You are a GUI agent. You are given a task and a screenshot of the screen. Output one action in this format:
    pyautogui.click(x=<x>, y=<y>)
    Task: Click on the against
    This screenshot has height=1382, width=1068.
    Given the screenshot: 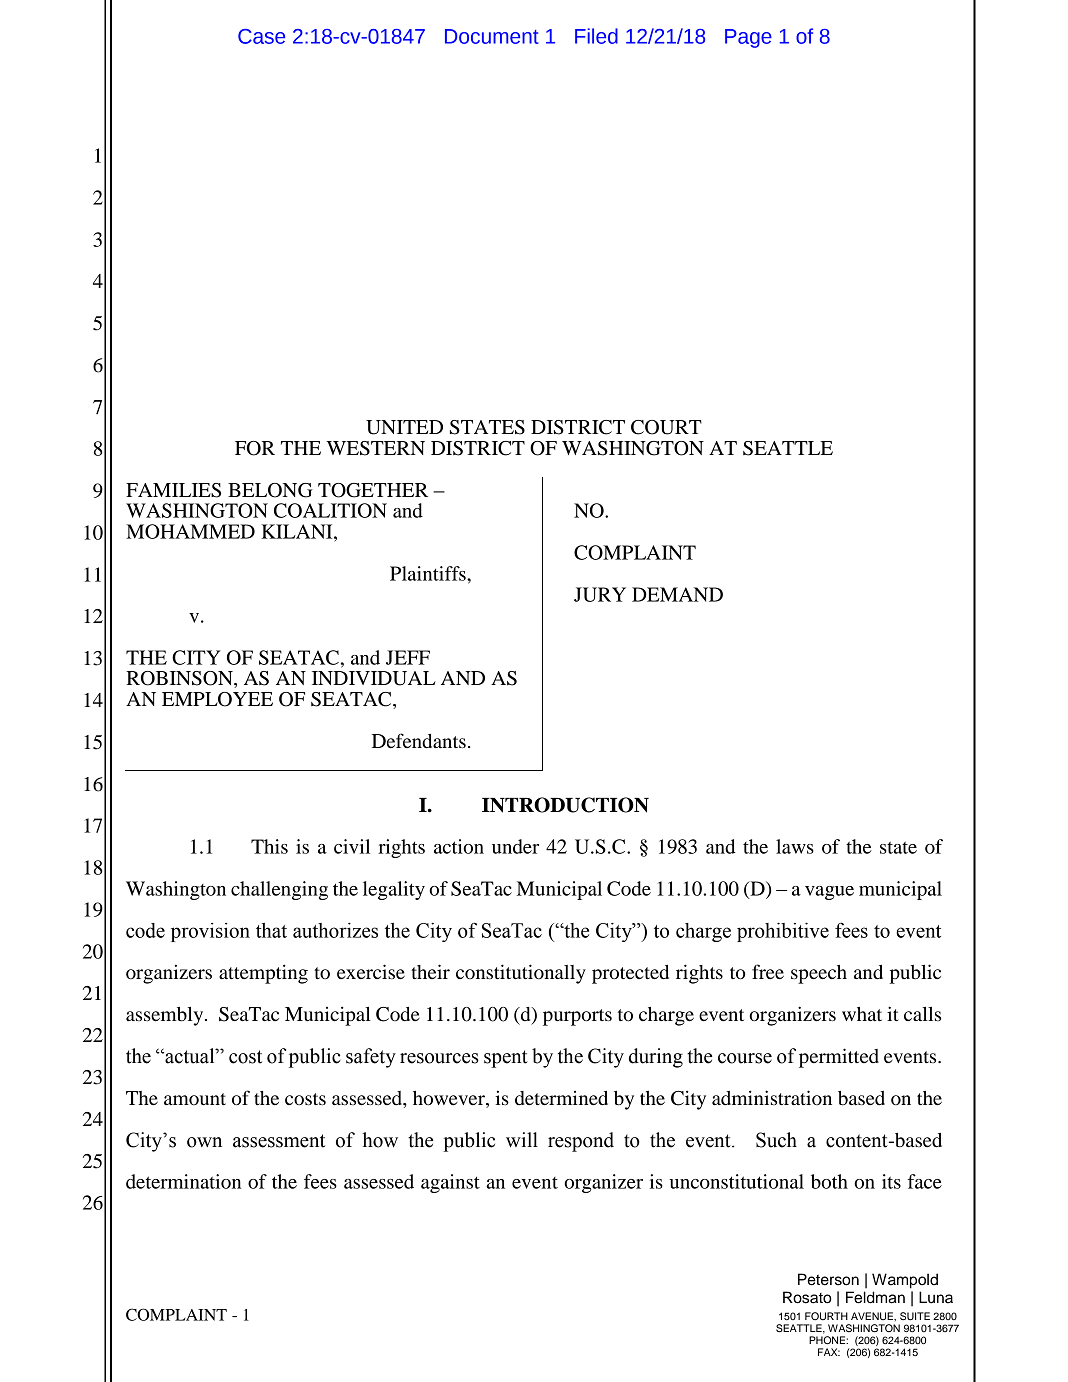 What is the action you would take?
    pyautogui.click(x=450, y=1183)
